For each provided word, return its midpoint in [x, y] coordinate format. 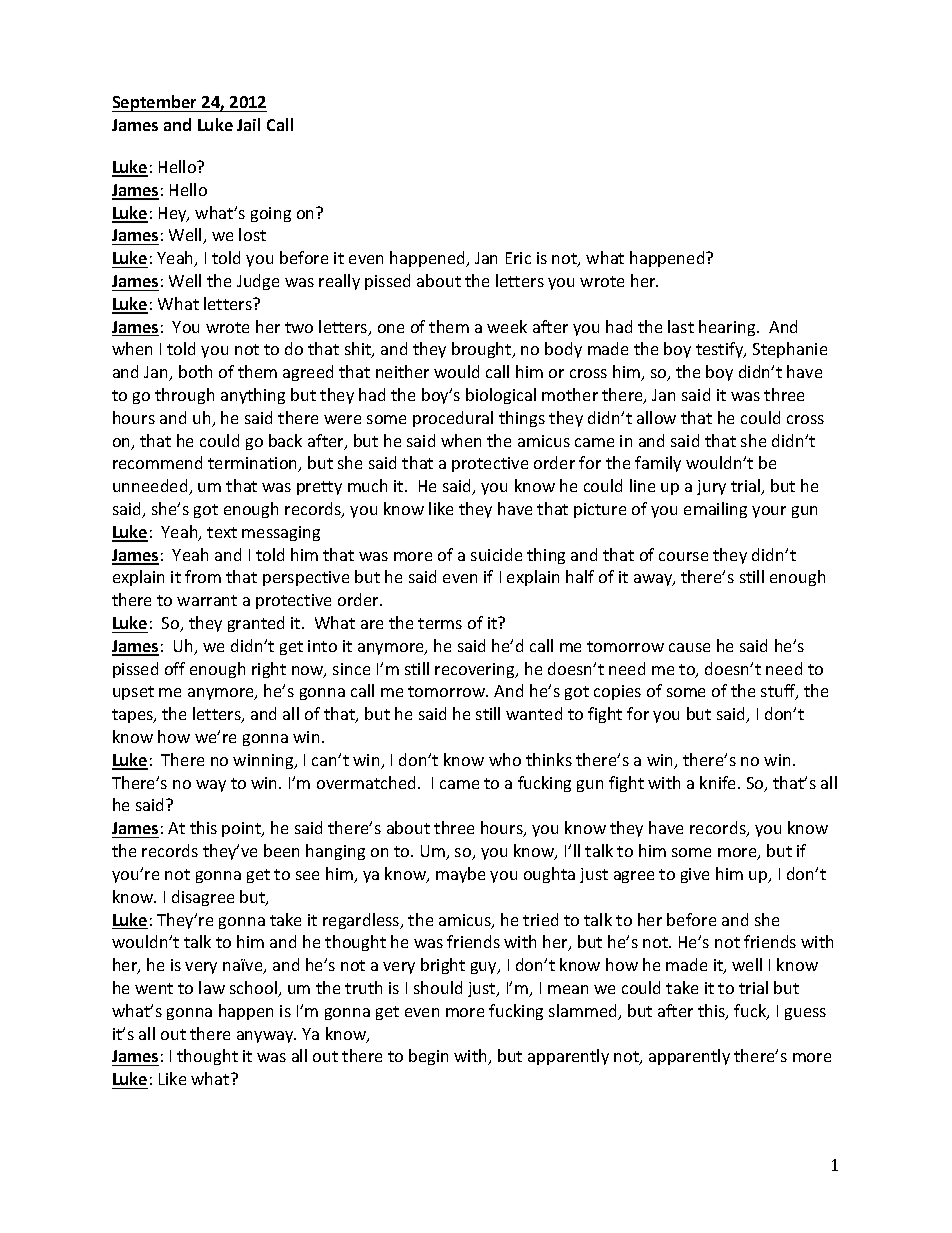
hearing [728, 328]
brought [483, 350]
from [203, 576]
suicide [496, 554]
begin [428, 1057]
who [505, 759]
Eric [518, 258]
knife [719, 782]
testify [721, 350]
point [243, 829]
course [683, 556]
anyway [266, 1037]
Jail [248, 124]
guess [805, 1014]
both [195, 371]
